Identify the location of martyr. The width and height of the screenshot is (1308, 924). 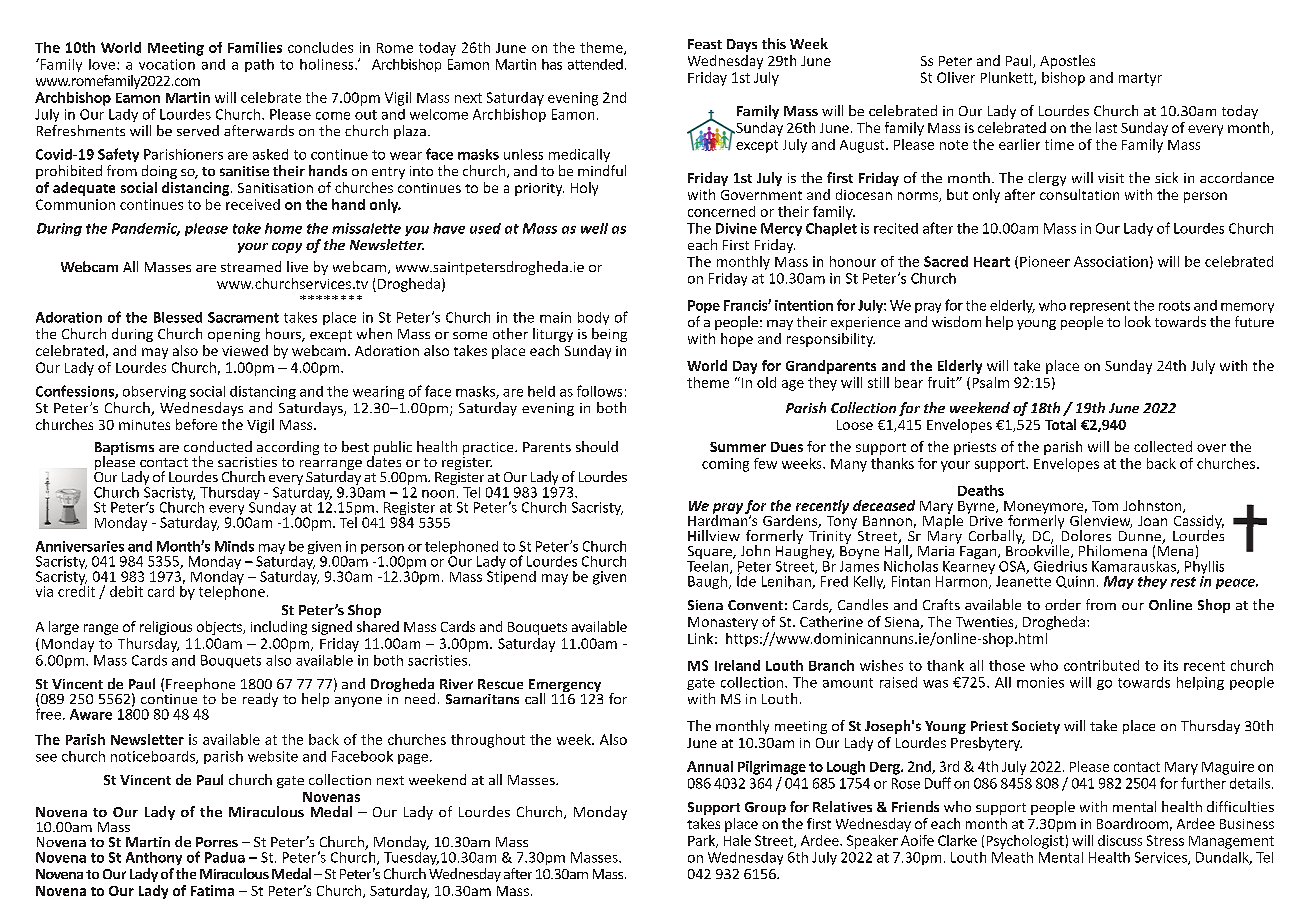
(1140, 79).
